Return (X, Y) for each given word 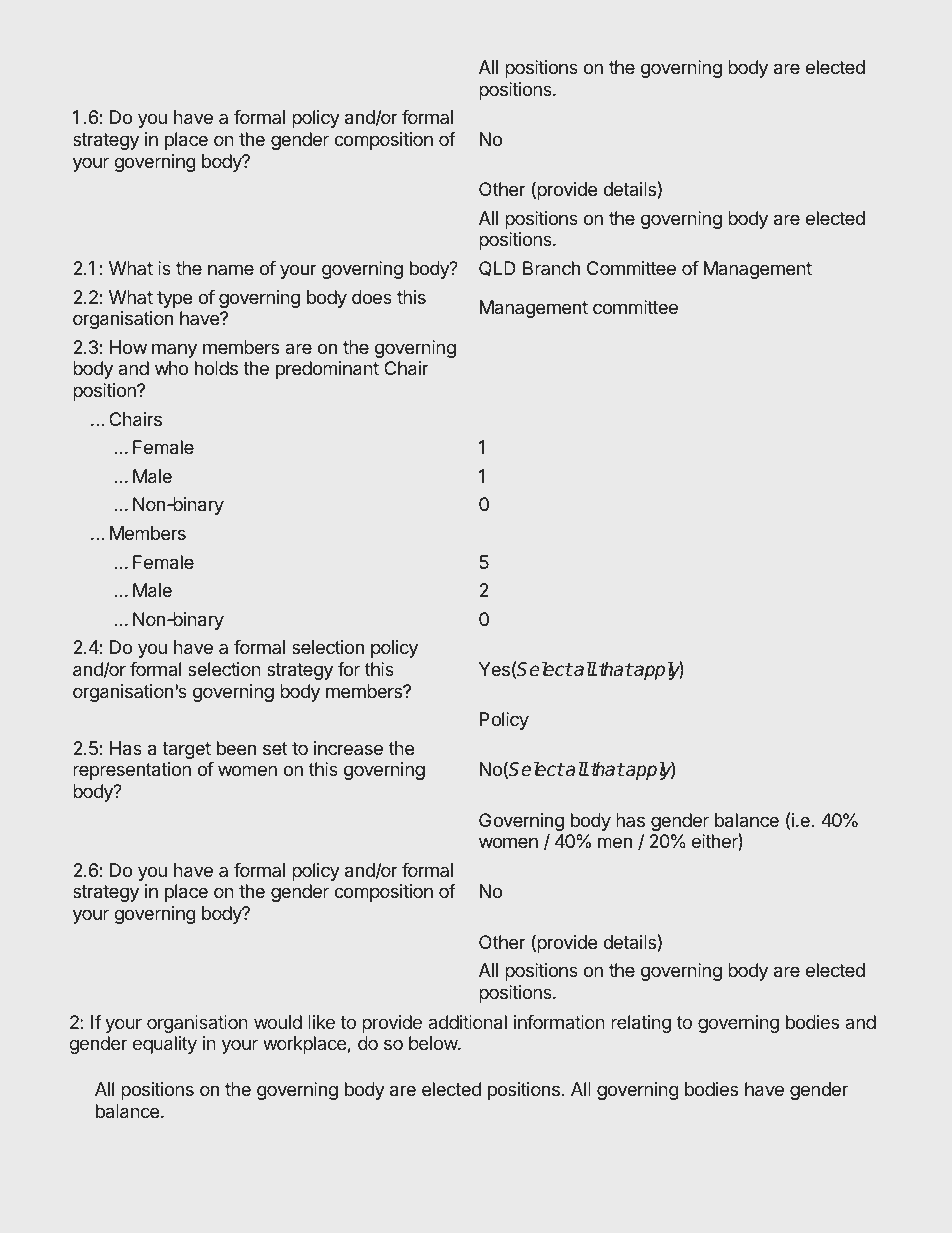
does (372, 297)
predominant (327, 370)
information (559, 1022)
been (236, 748)
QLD (497, 269)
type (174, 299)
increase (348, 748)
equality (165, 1045)
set (275, 748)
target (186, 750)
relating (641, 1024)
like (321, 1022)
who (171, 368)
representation (132, 771)
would (278, 1022)
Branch (551, 268)
